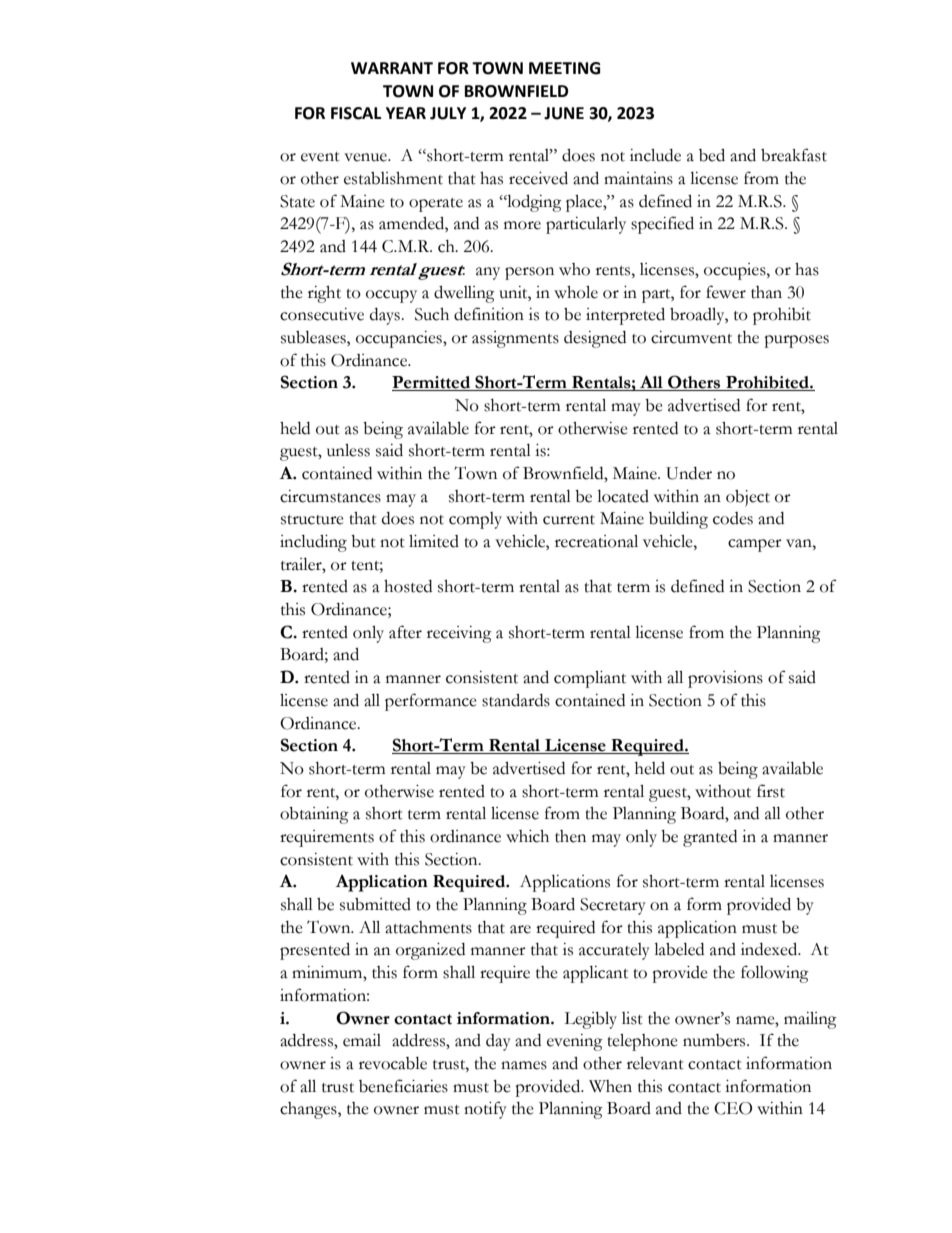 The image size is (952, 1233). Describe the element at coordinates (575, 1042) in the screenshot. I see `evening` at that location.
